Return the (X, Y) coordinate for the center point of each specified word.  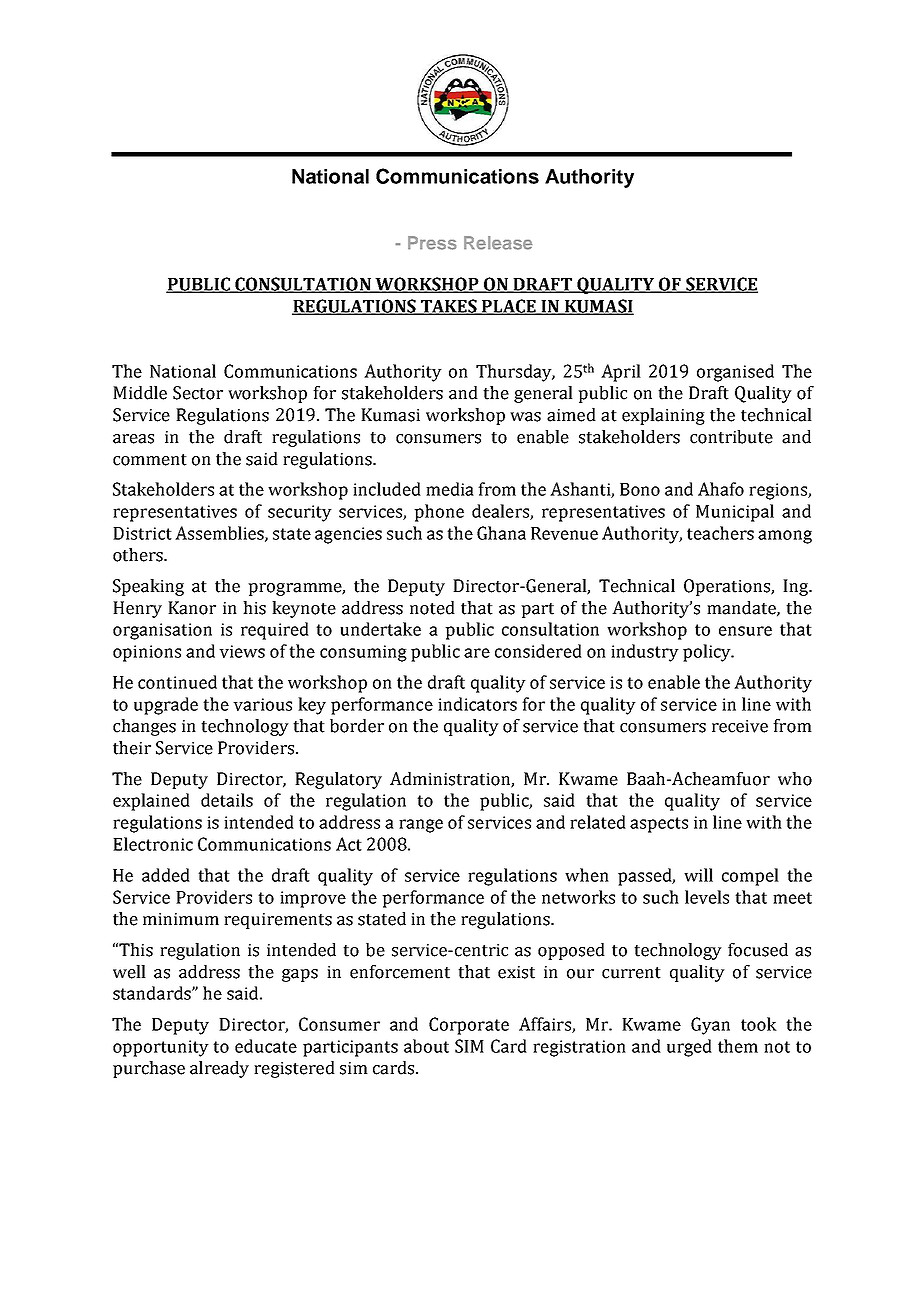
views (242, 651)
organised (735, 373)
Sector (198, 393)
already (219, 1069)
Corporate (469, 1026)
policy (708, 653)
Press (432, 243)
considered (538, 651)
